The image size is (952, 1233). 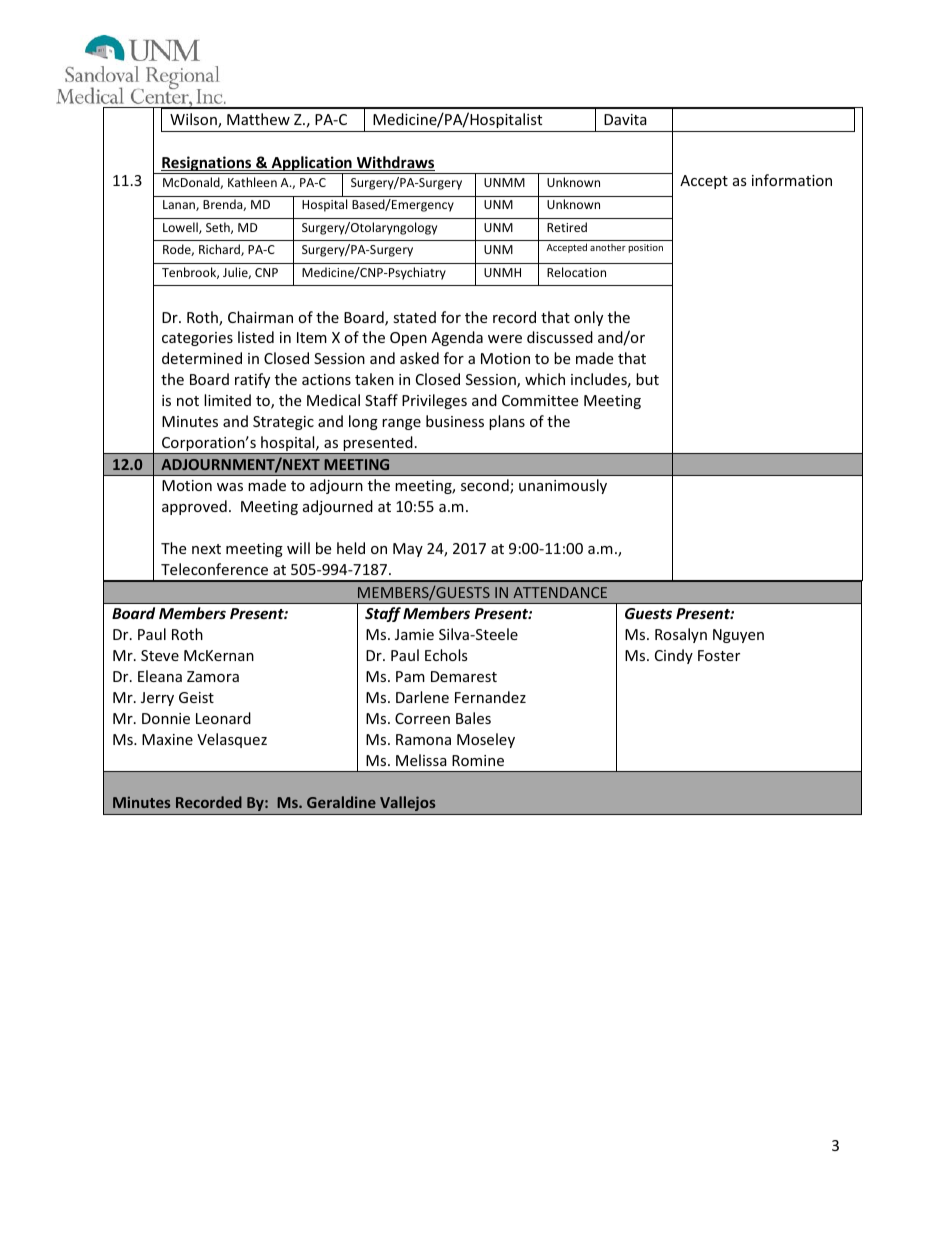 I want to click on was, so click(x=230, y=487).
